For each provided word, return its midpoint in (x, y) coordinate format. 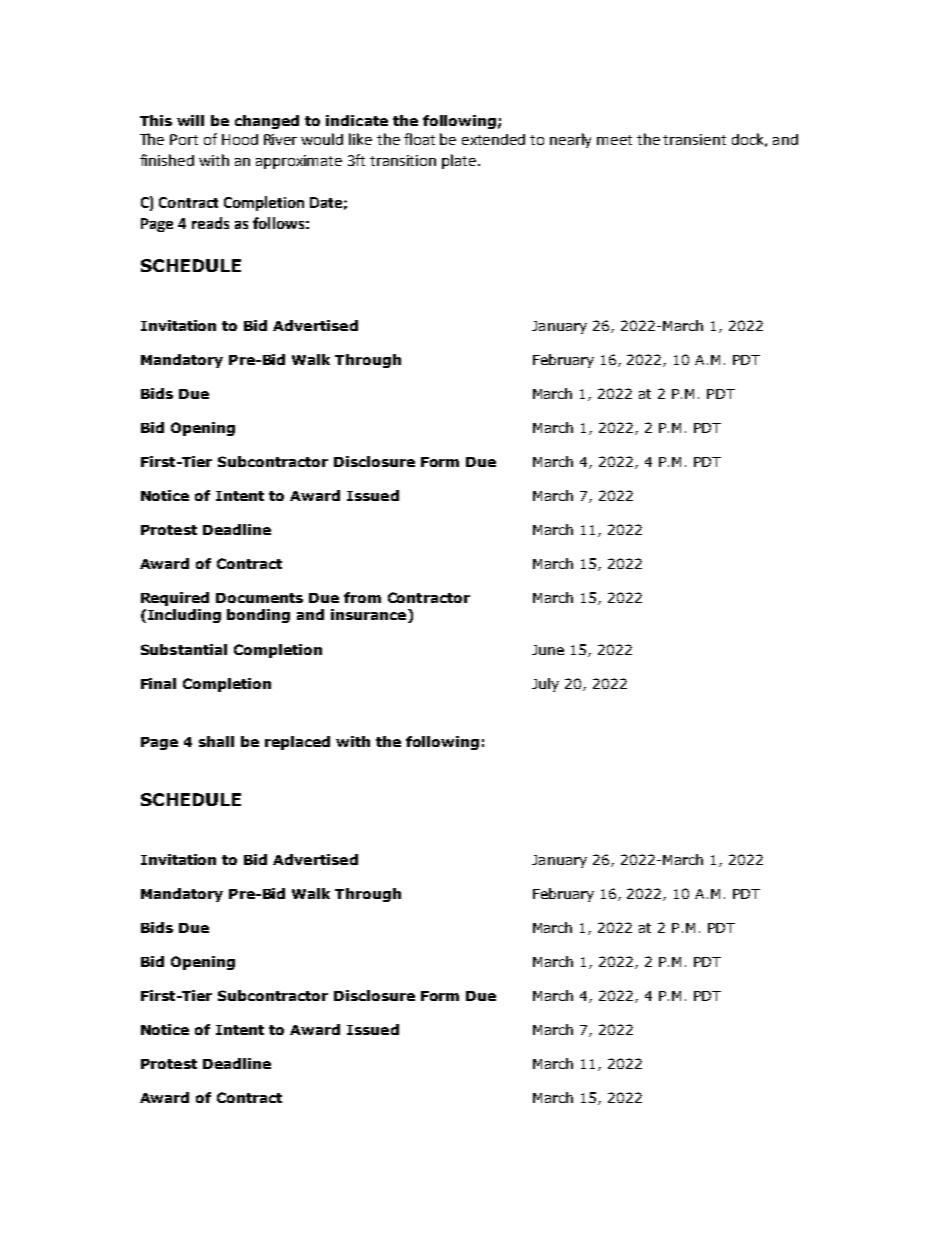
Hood (240, 139)
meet (614, 140)
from (362, 597)
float (419, 139)
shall (216, 741)
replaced (297, 743)
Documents (259, 598)
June (548, 650)
